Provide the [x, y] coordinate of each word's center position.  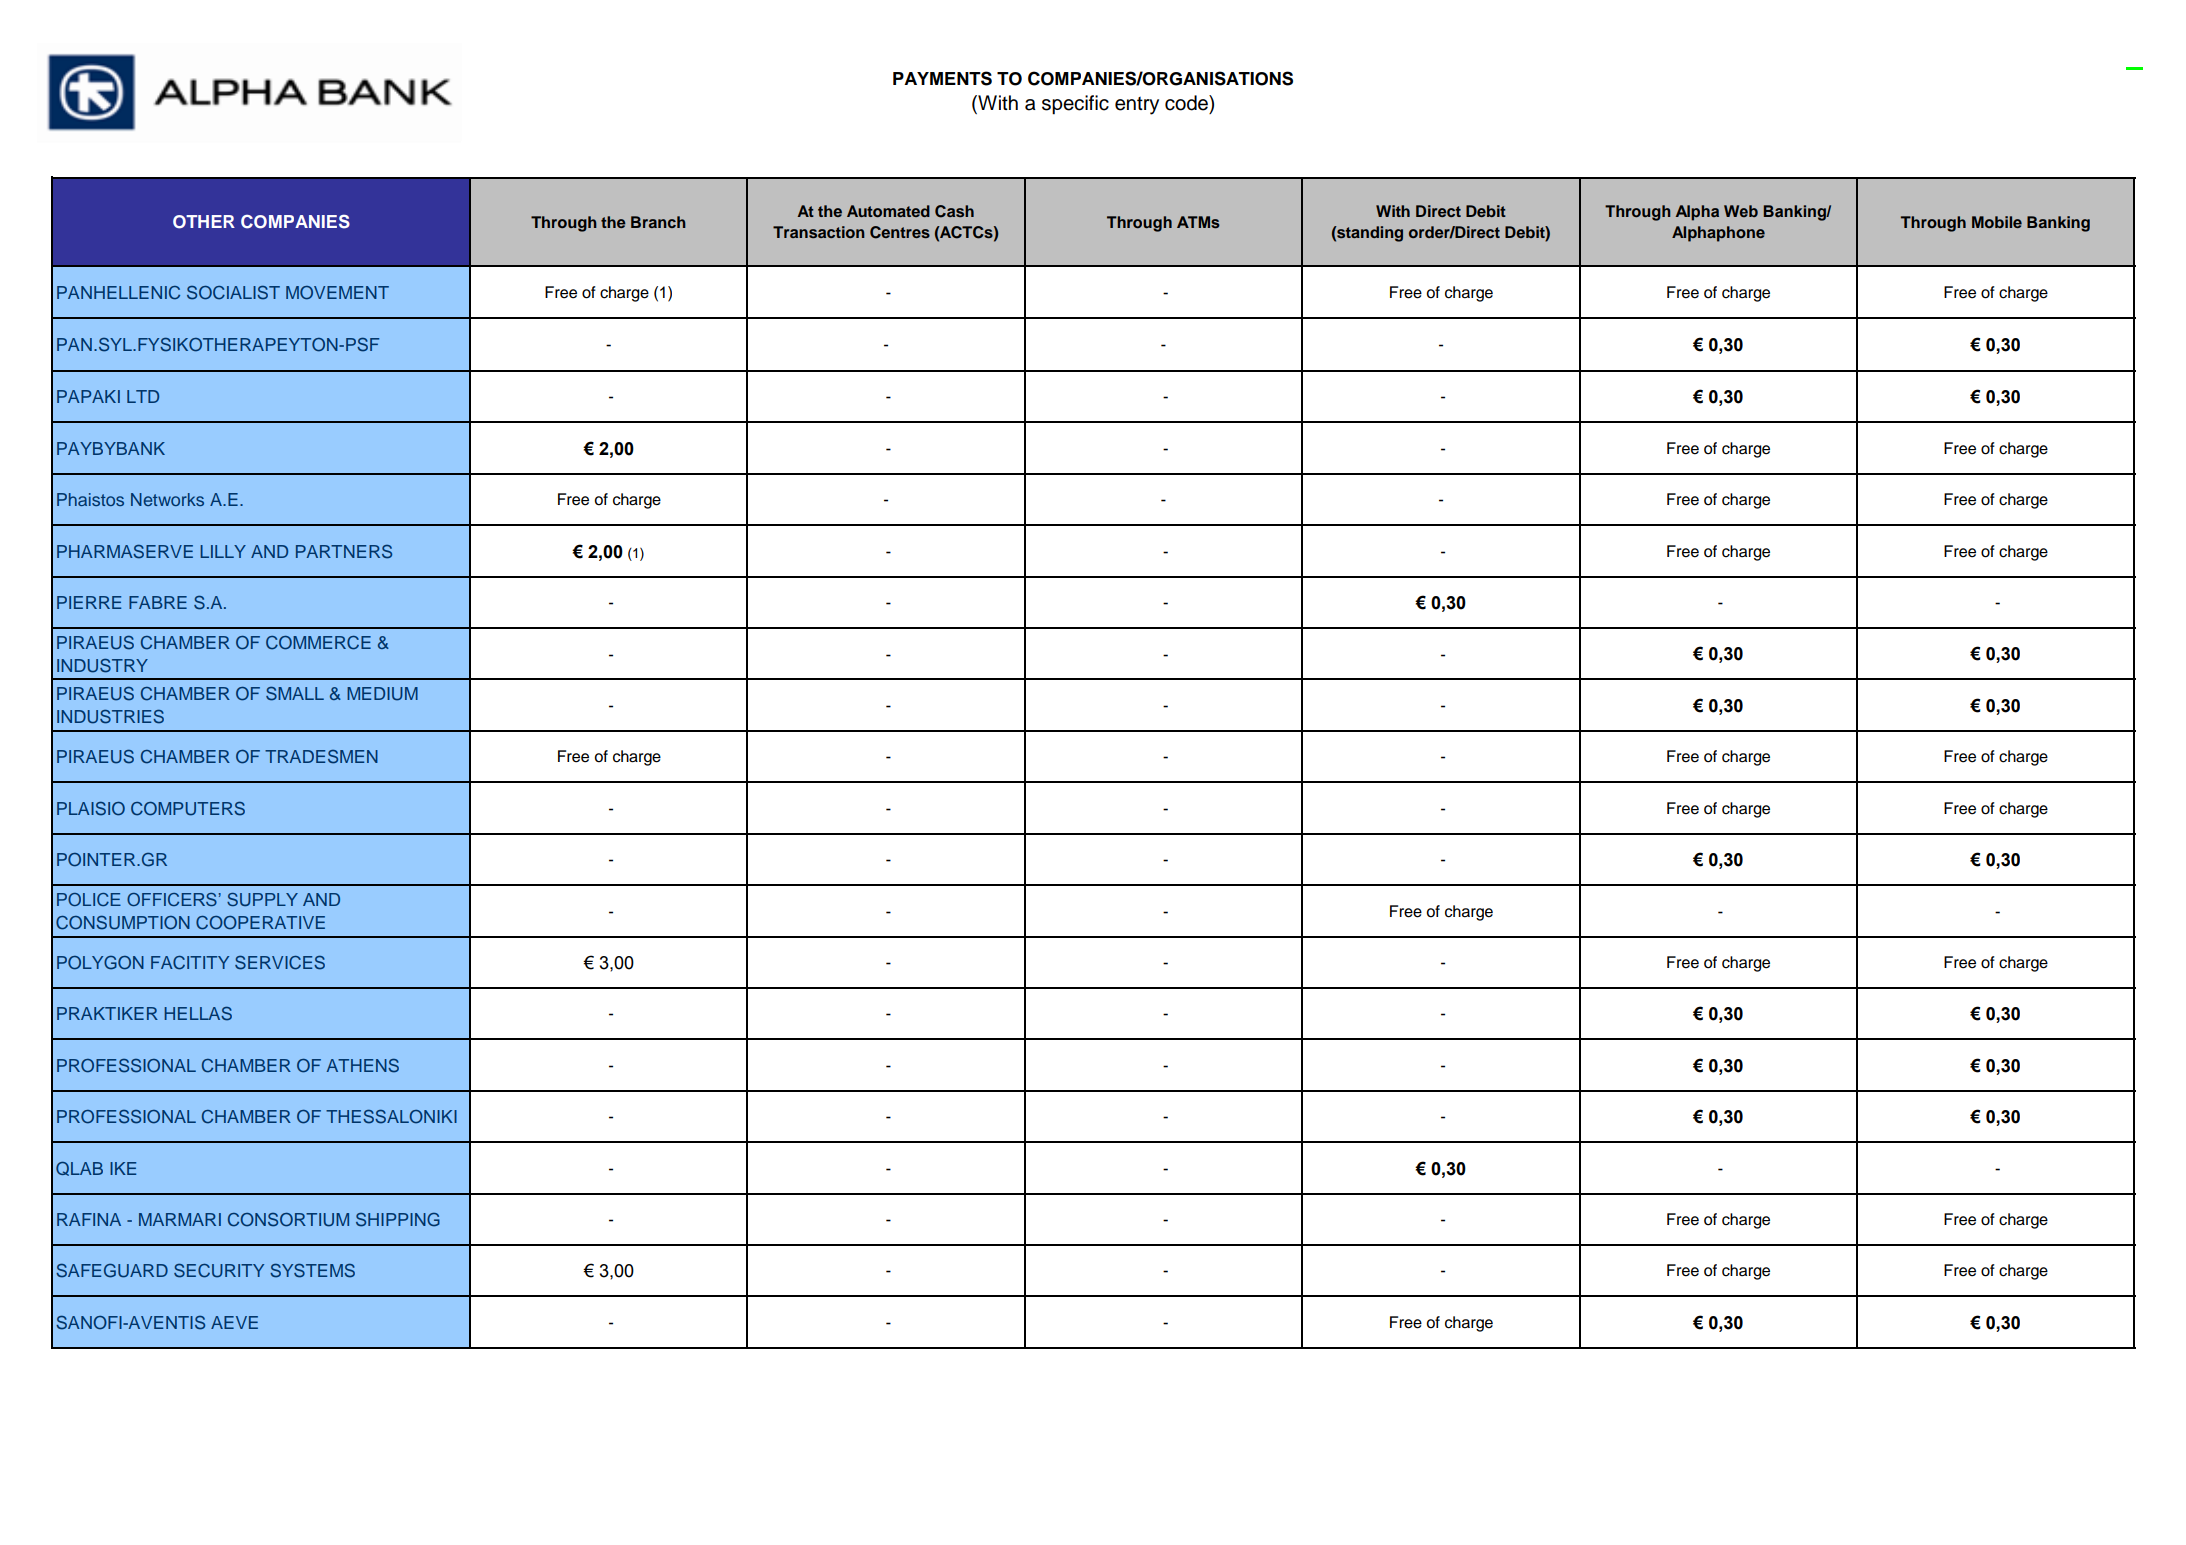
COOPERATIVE [260, 923]
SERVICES [280, 962]
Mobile [1997, 222]
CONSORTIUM [288, 1220]
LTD [143, 396]
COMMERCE [318, 643]
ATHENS [363, 1065]
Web [1741, 211]
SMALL [295, 693]
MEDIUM [382, 694]
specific [1075, 105]
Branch [658, 222]
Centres [900, 232]
